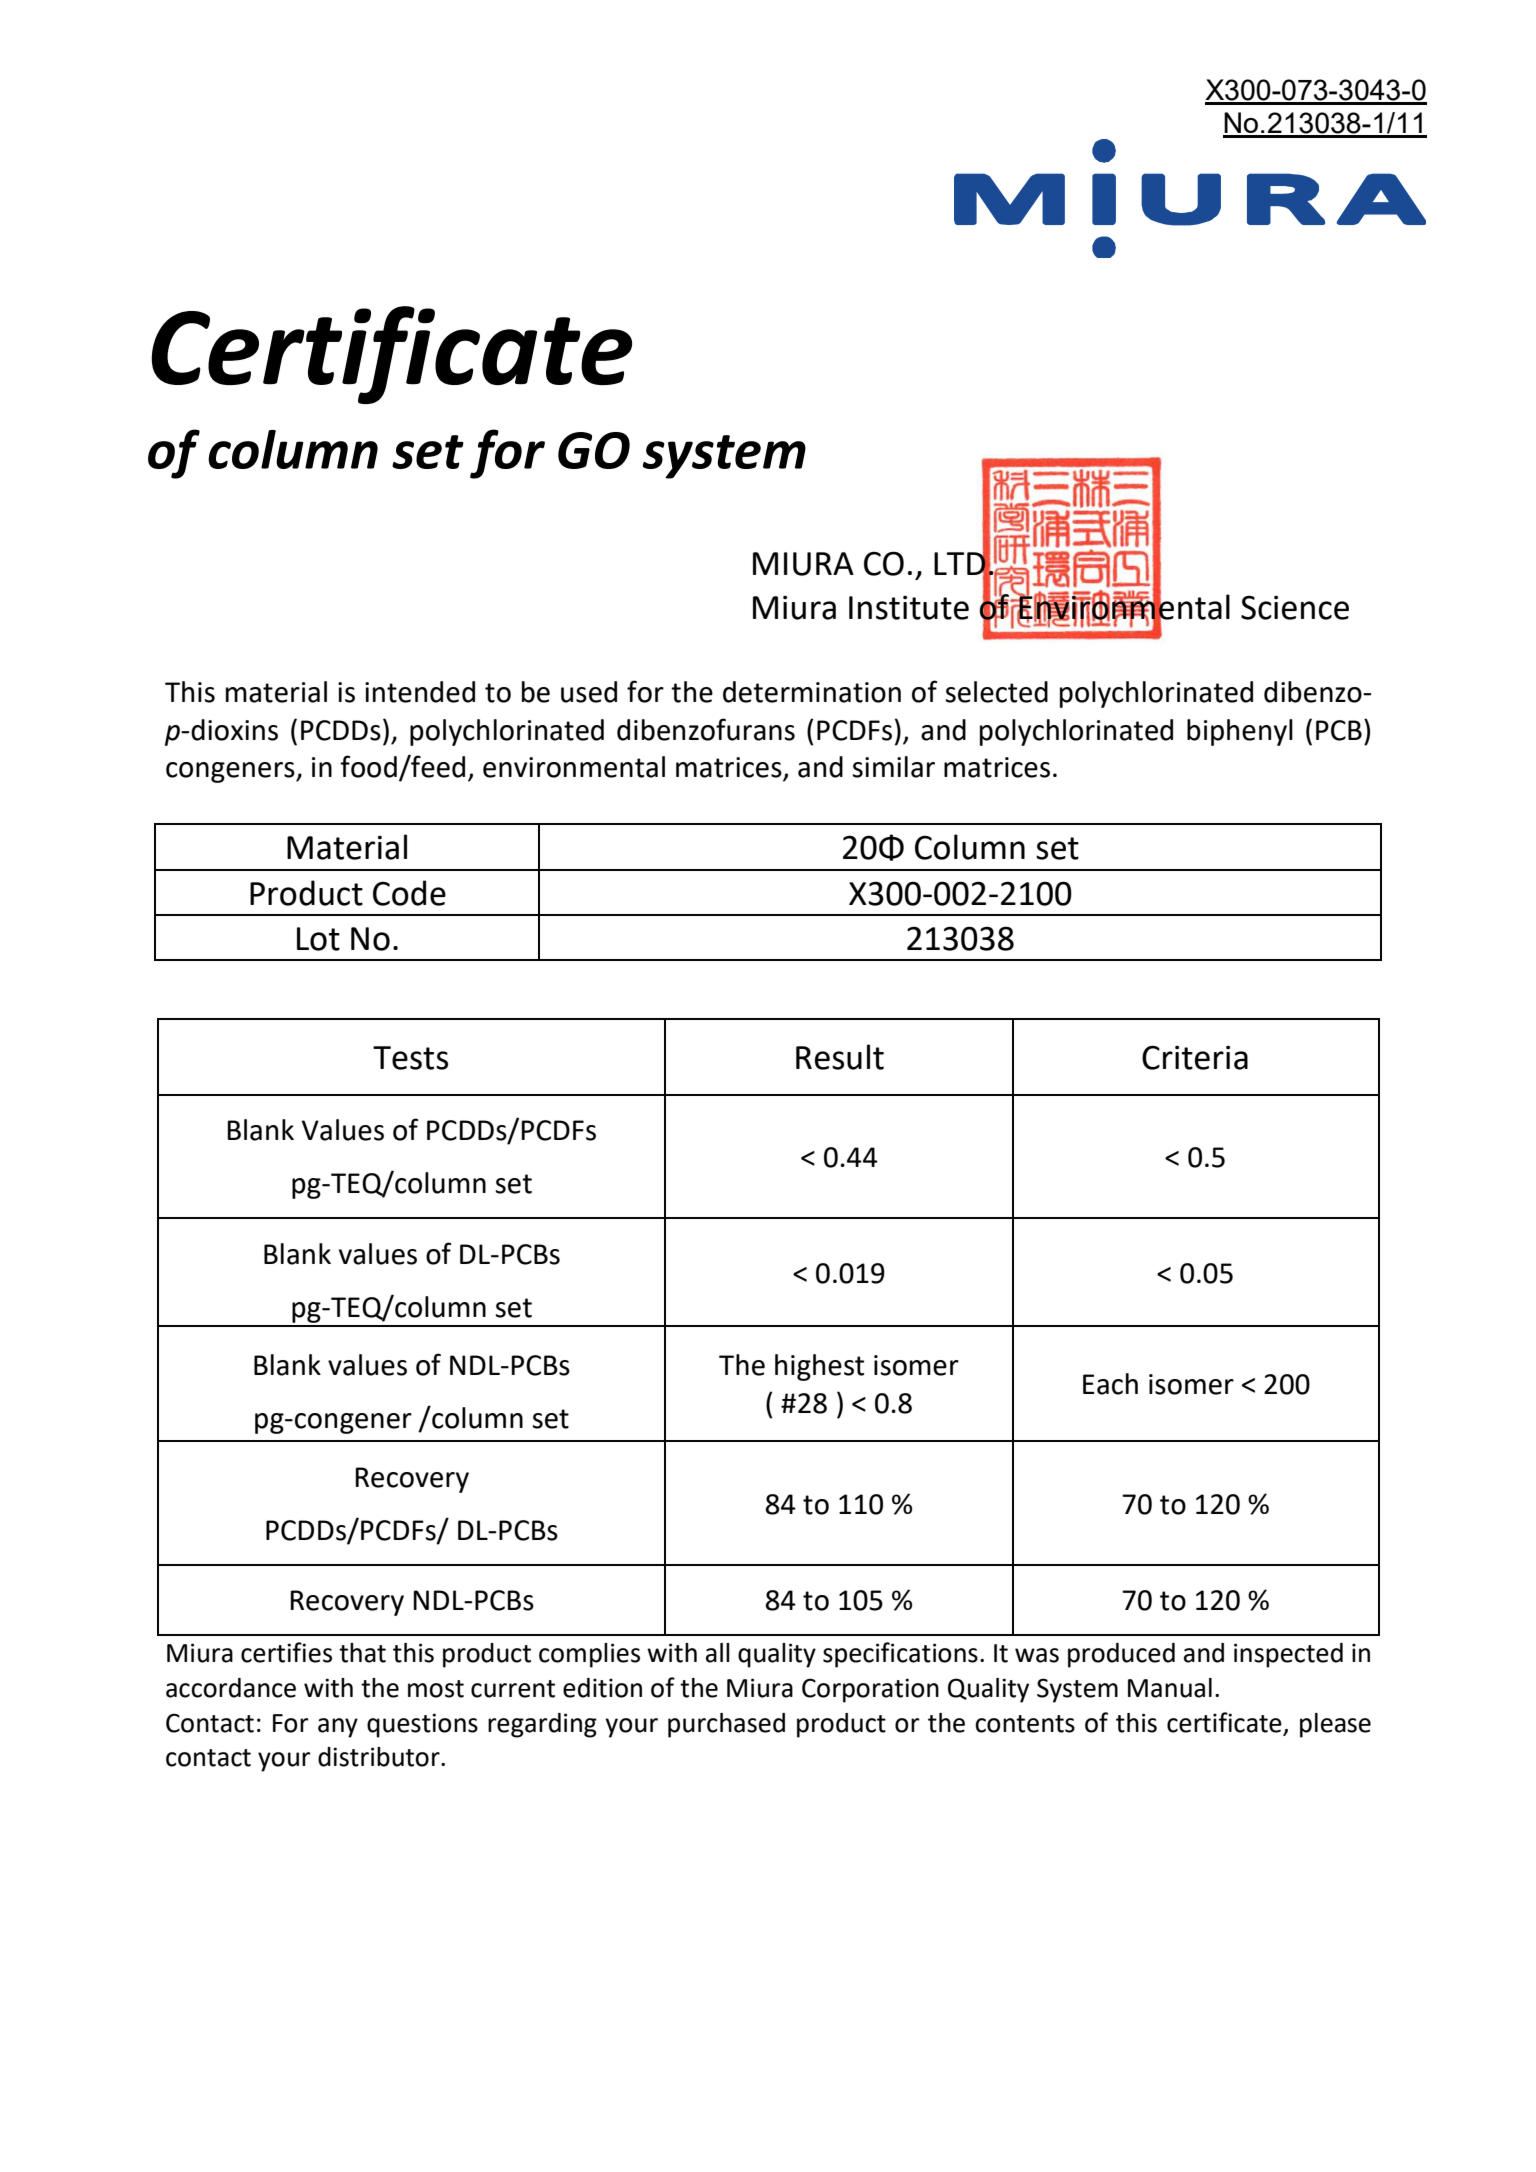  What do you see at coordinates (726, 1725) in the screenshot?
I see `purchased` at bounding box center [726, 1725].
